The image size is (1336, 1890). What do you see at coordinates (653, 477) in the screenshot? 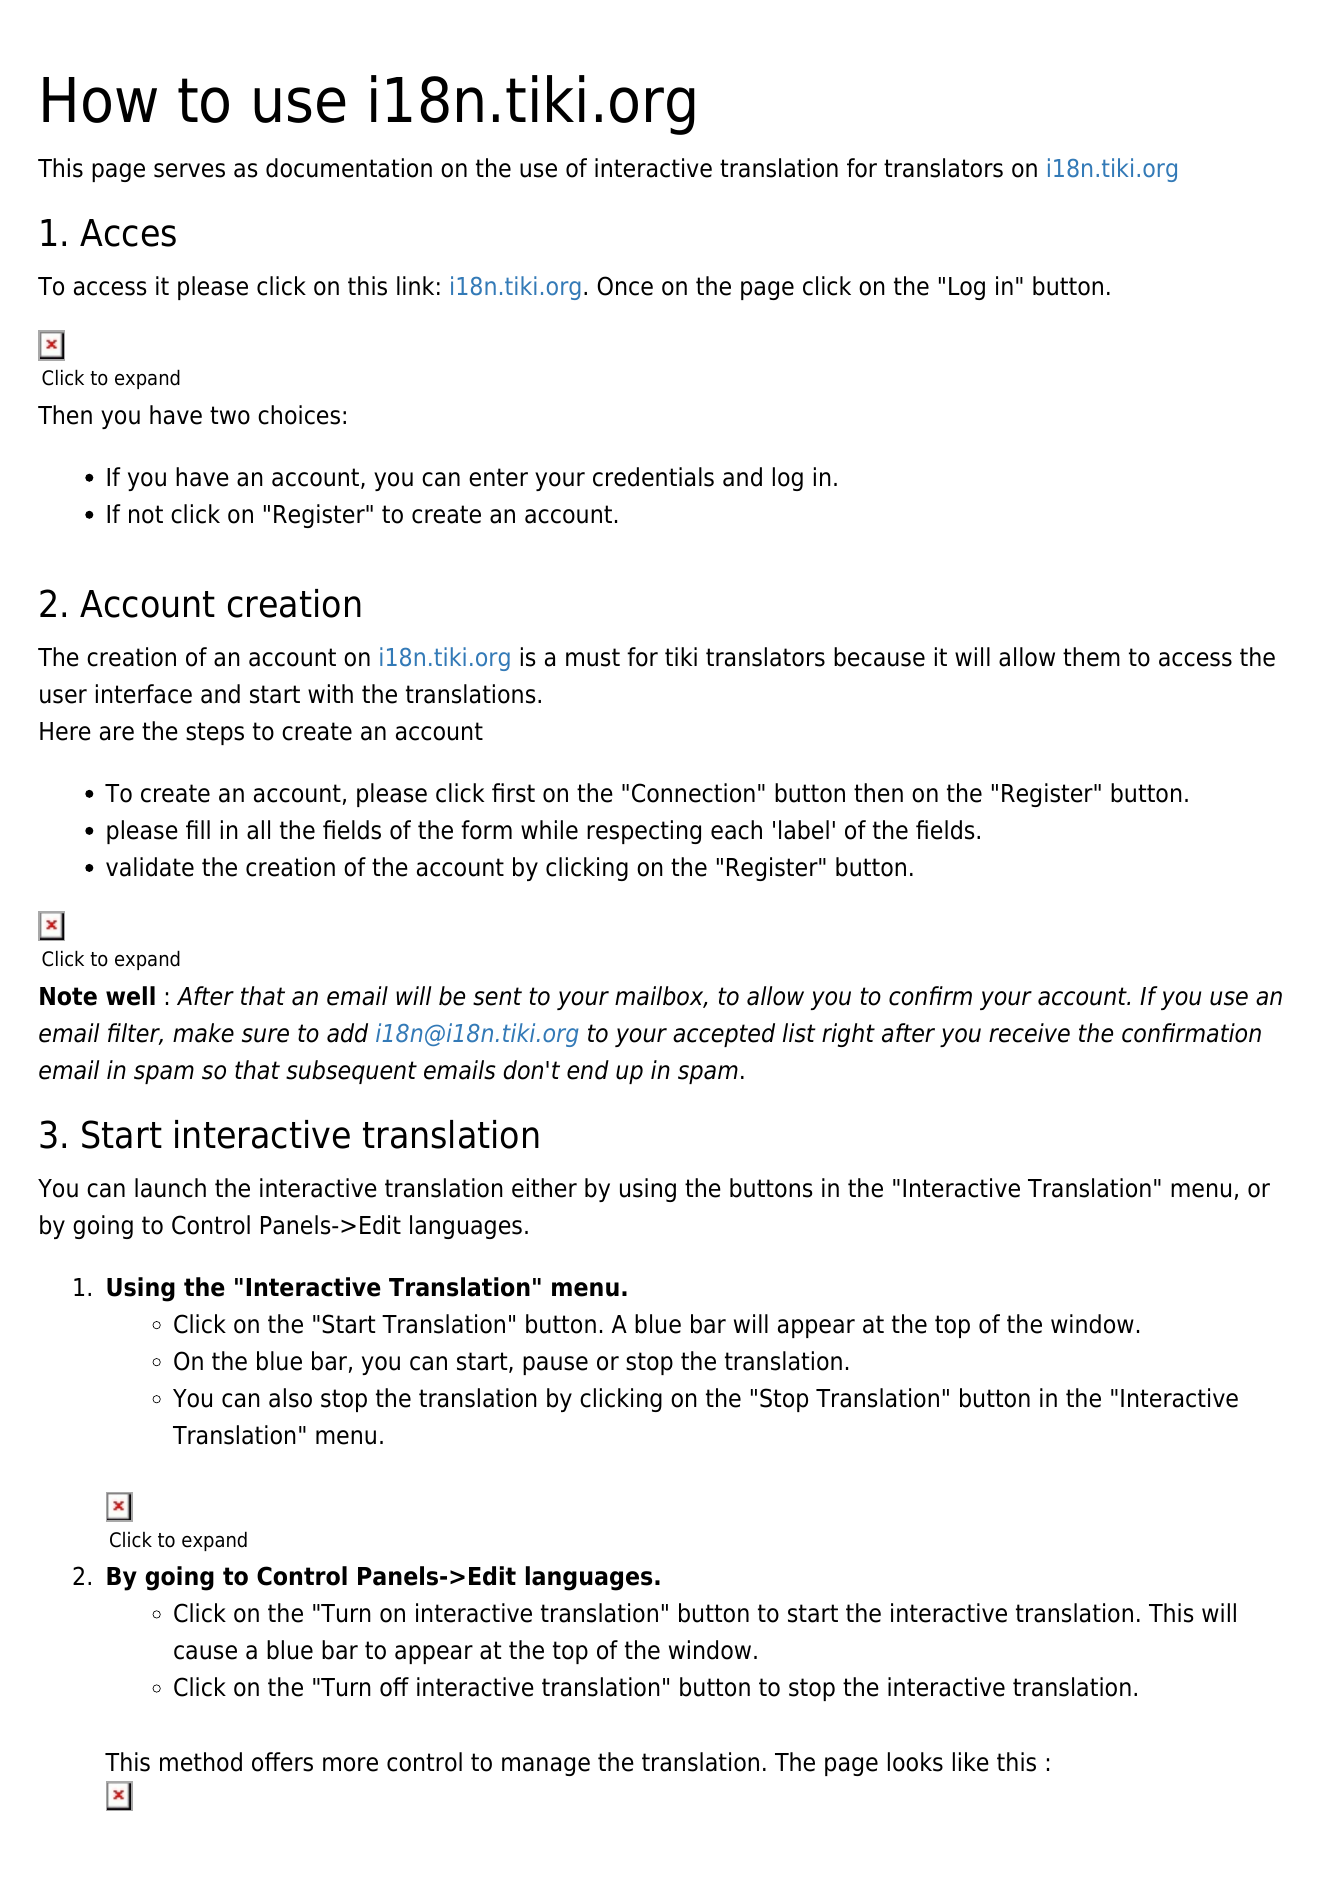
I see `credentials` at bounding box center [653, 477].
